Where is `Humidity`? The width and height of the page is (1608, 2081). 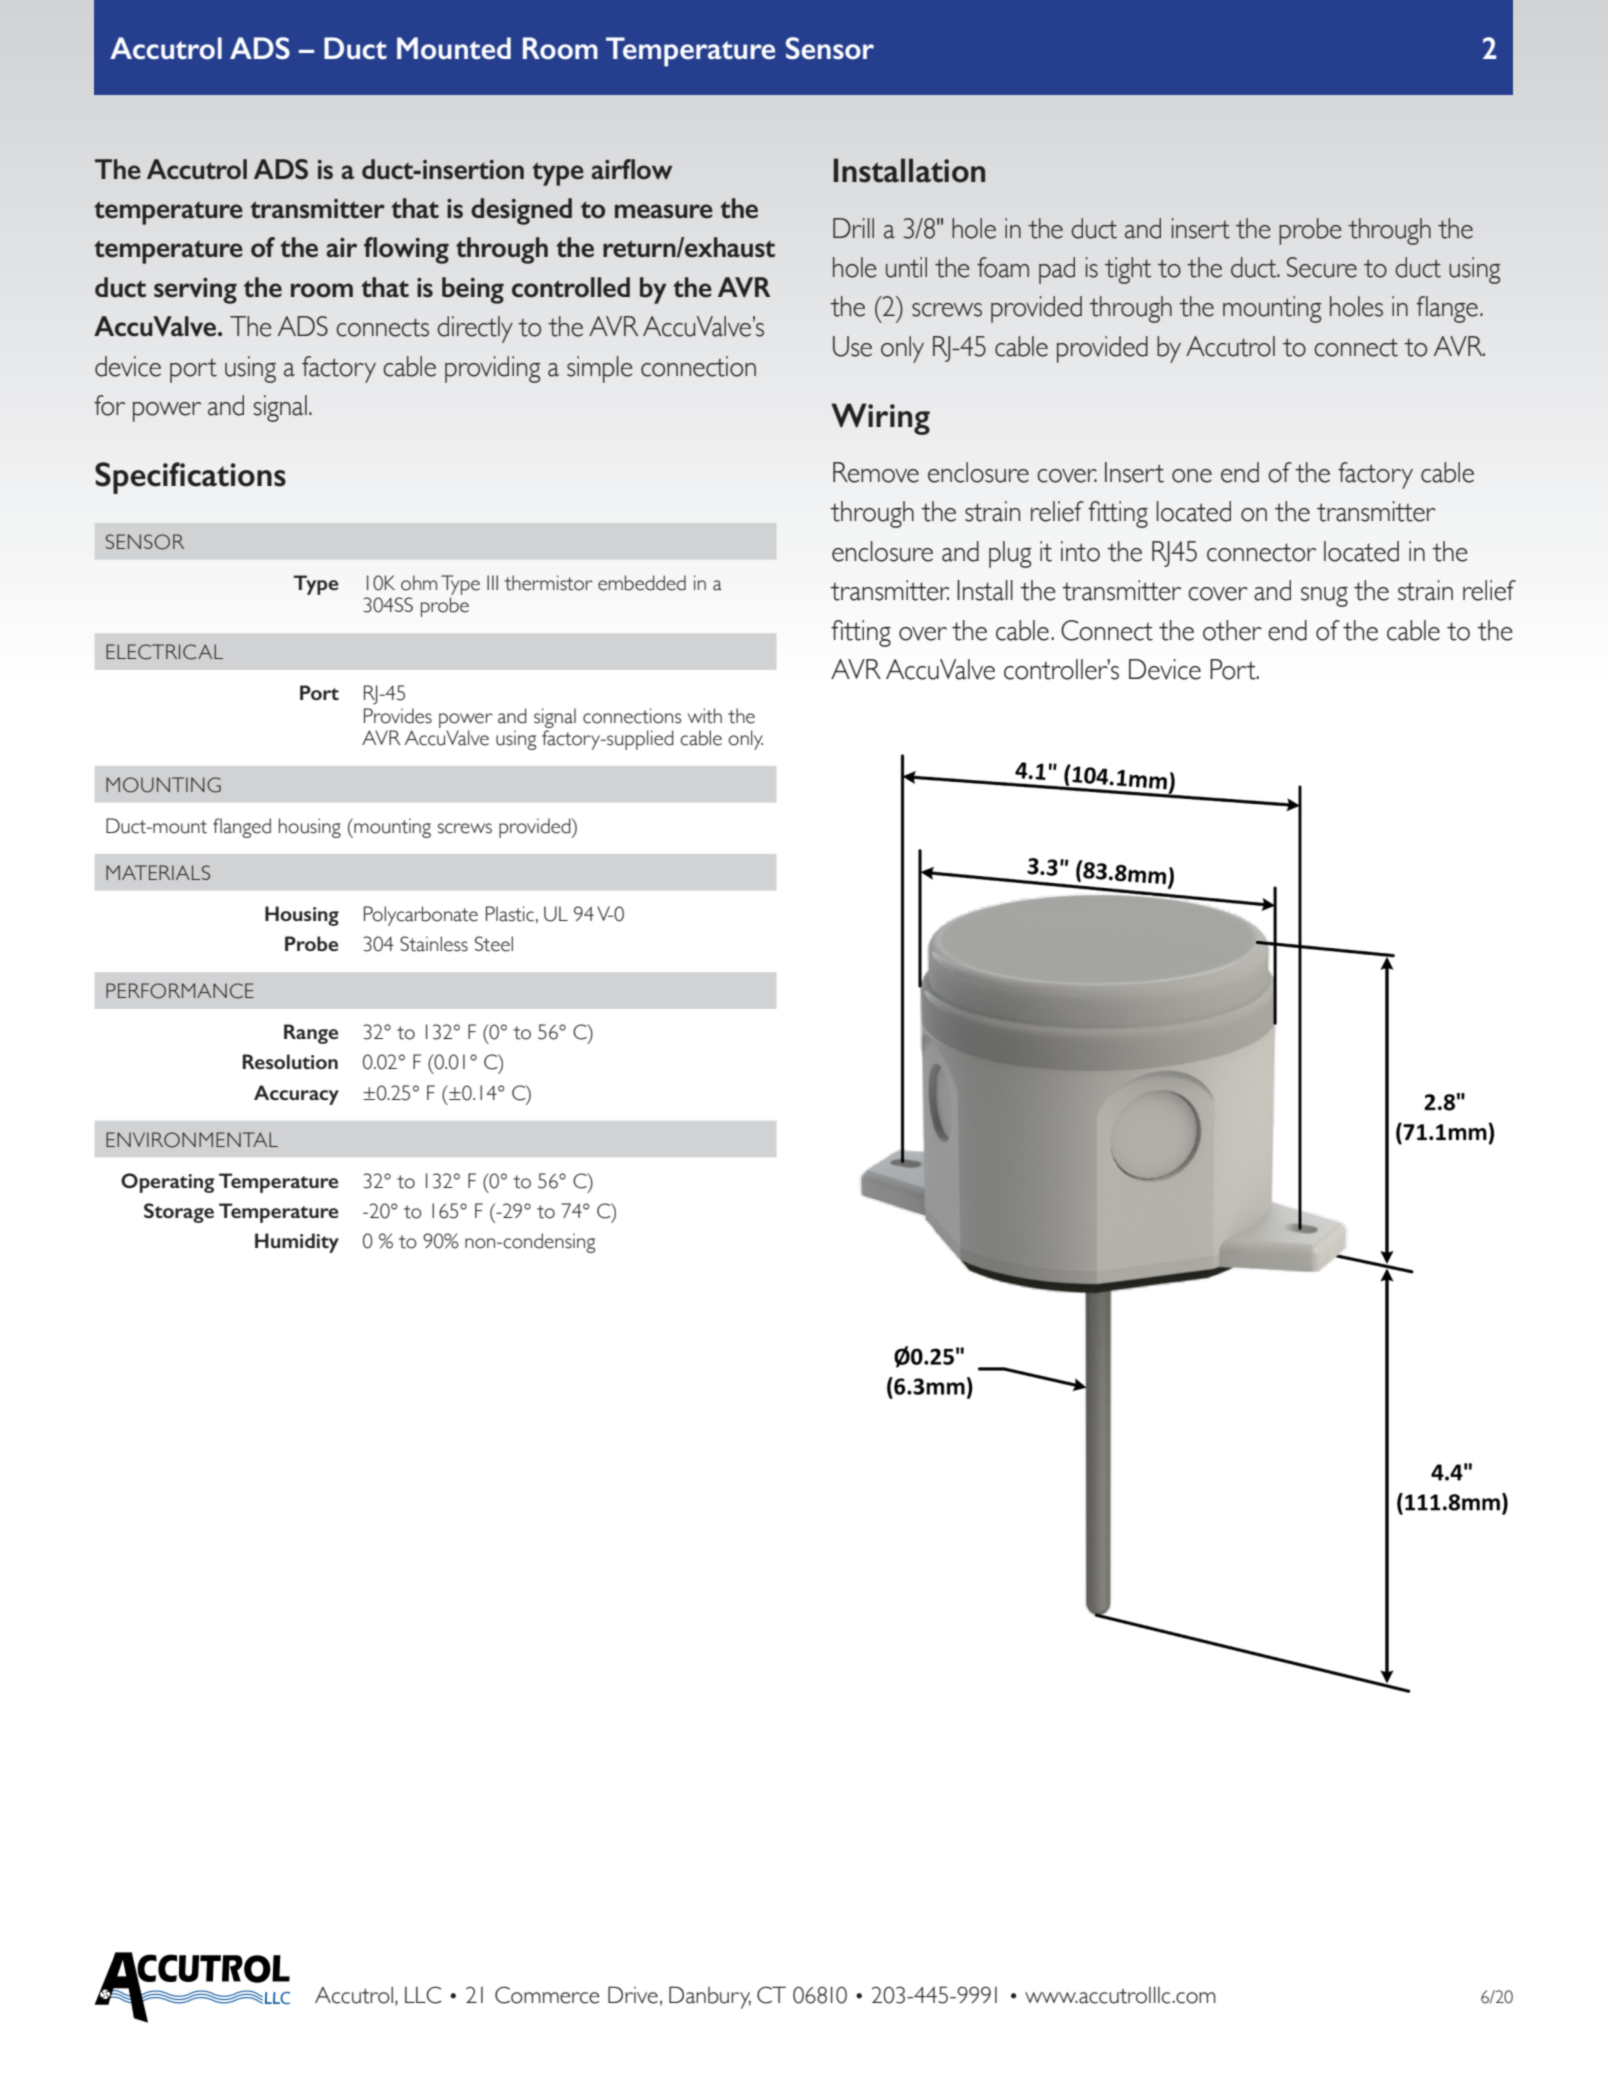
Humidity is located at coordinates (297, 1243).
